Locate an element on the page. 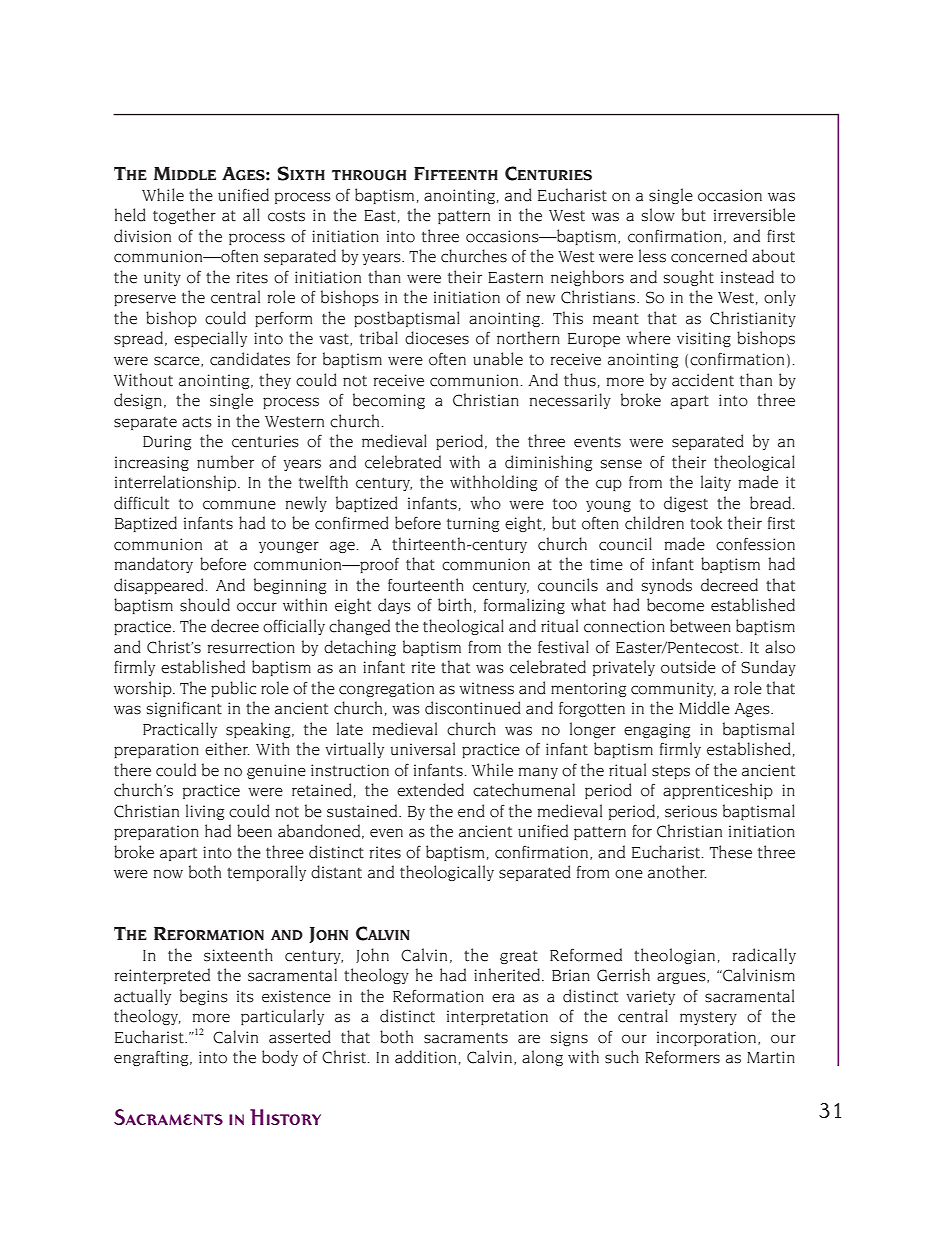  either is located at coordinates (227, 749).
